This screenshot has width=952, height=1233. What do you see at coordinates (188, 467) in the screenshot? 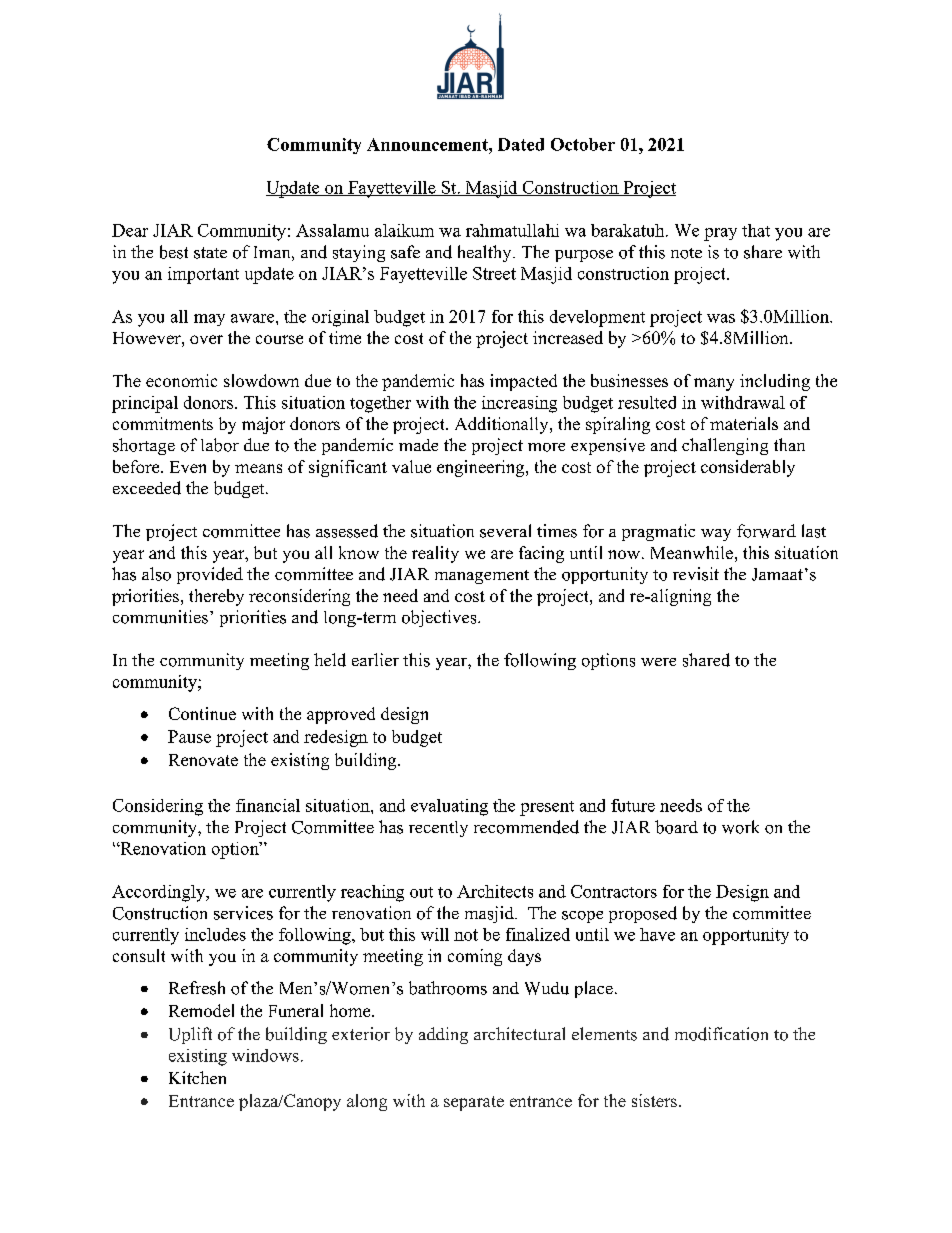
I see `Even` at bounding box center [188, 467].
